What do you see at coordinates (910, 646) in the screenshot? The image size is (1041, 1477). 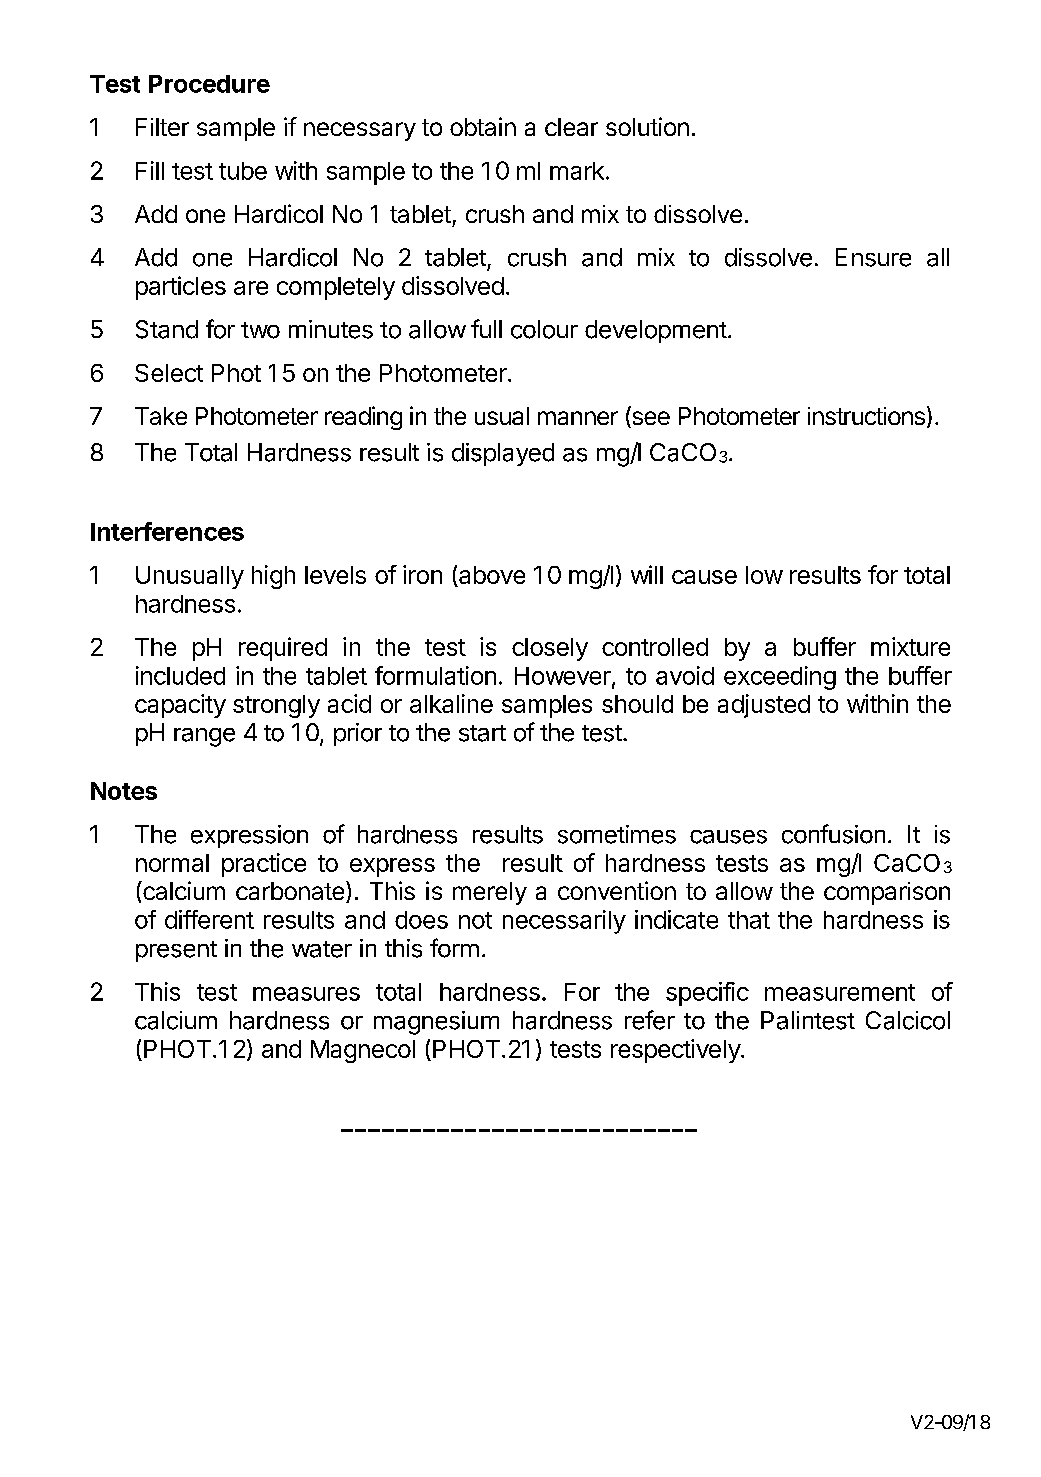 I see `mixture` at bounding box center [910, 646].
